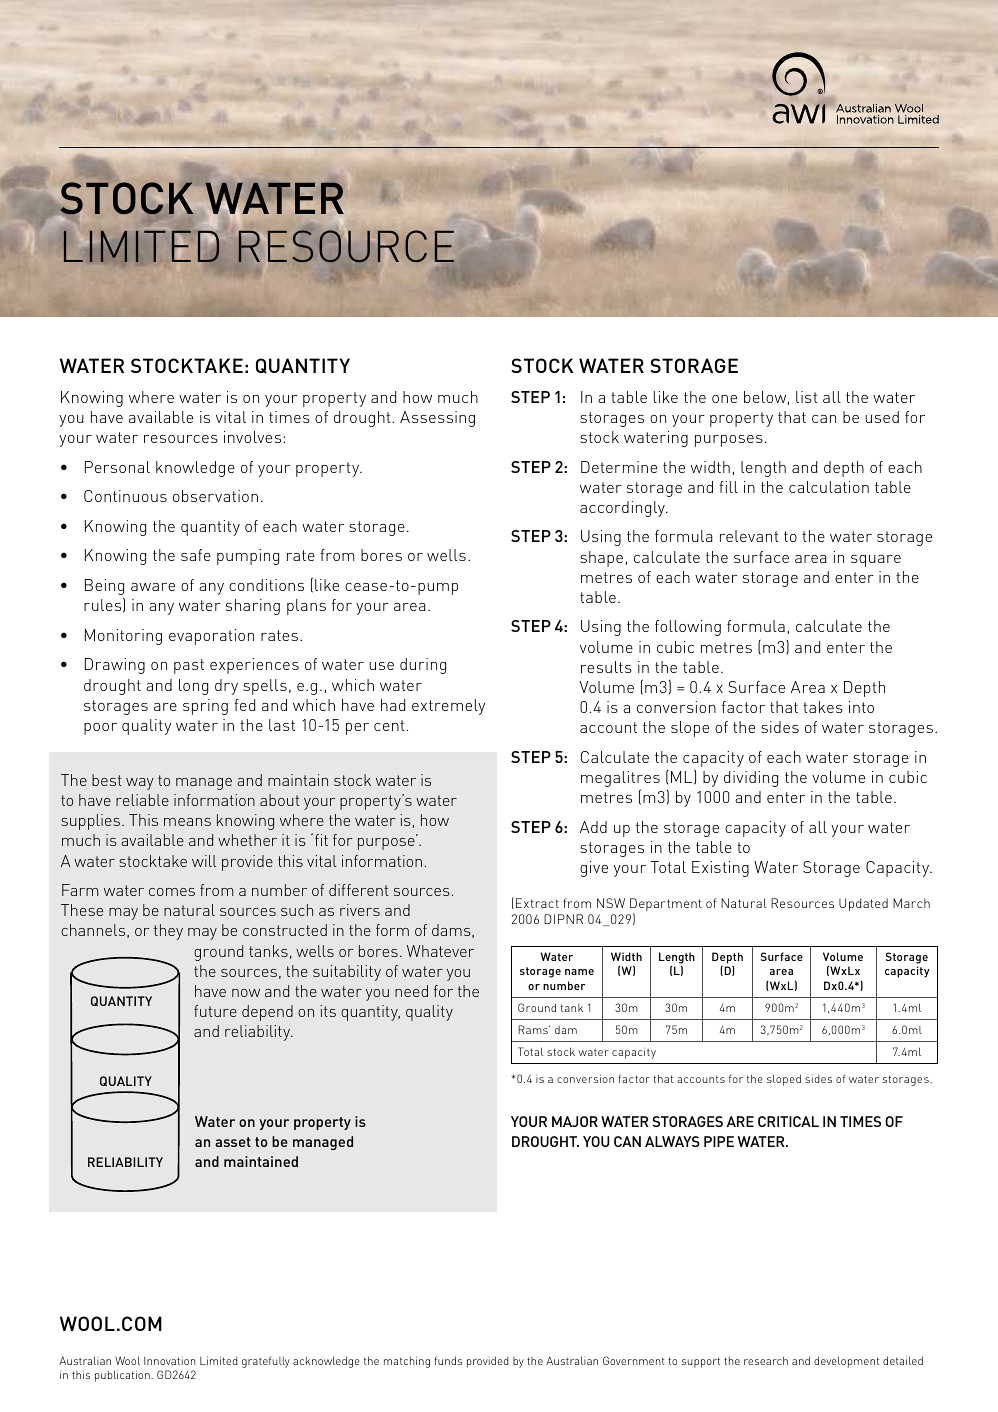 This document has height=1412, width=998. What do you see at coordinates (215, 1011) in the document?
I see `future` at bounding box center [215, 1011].
